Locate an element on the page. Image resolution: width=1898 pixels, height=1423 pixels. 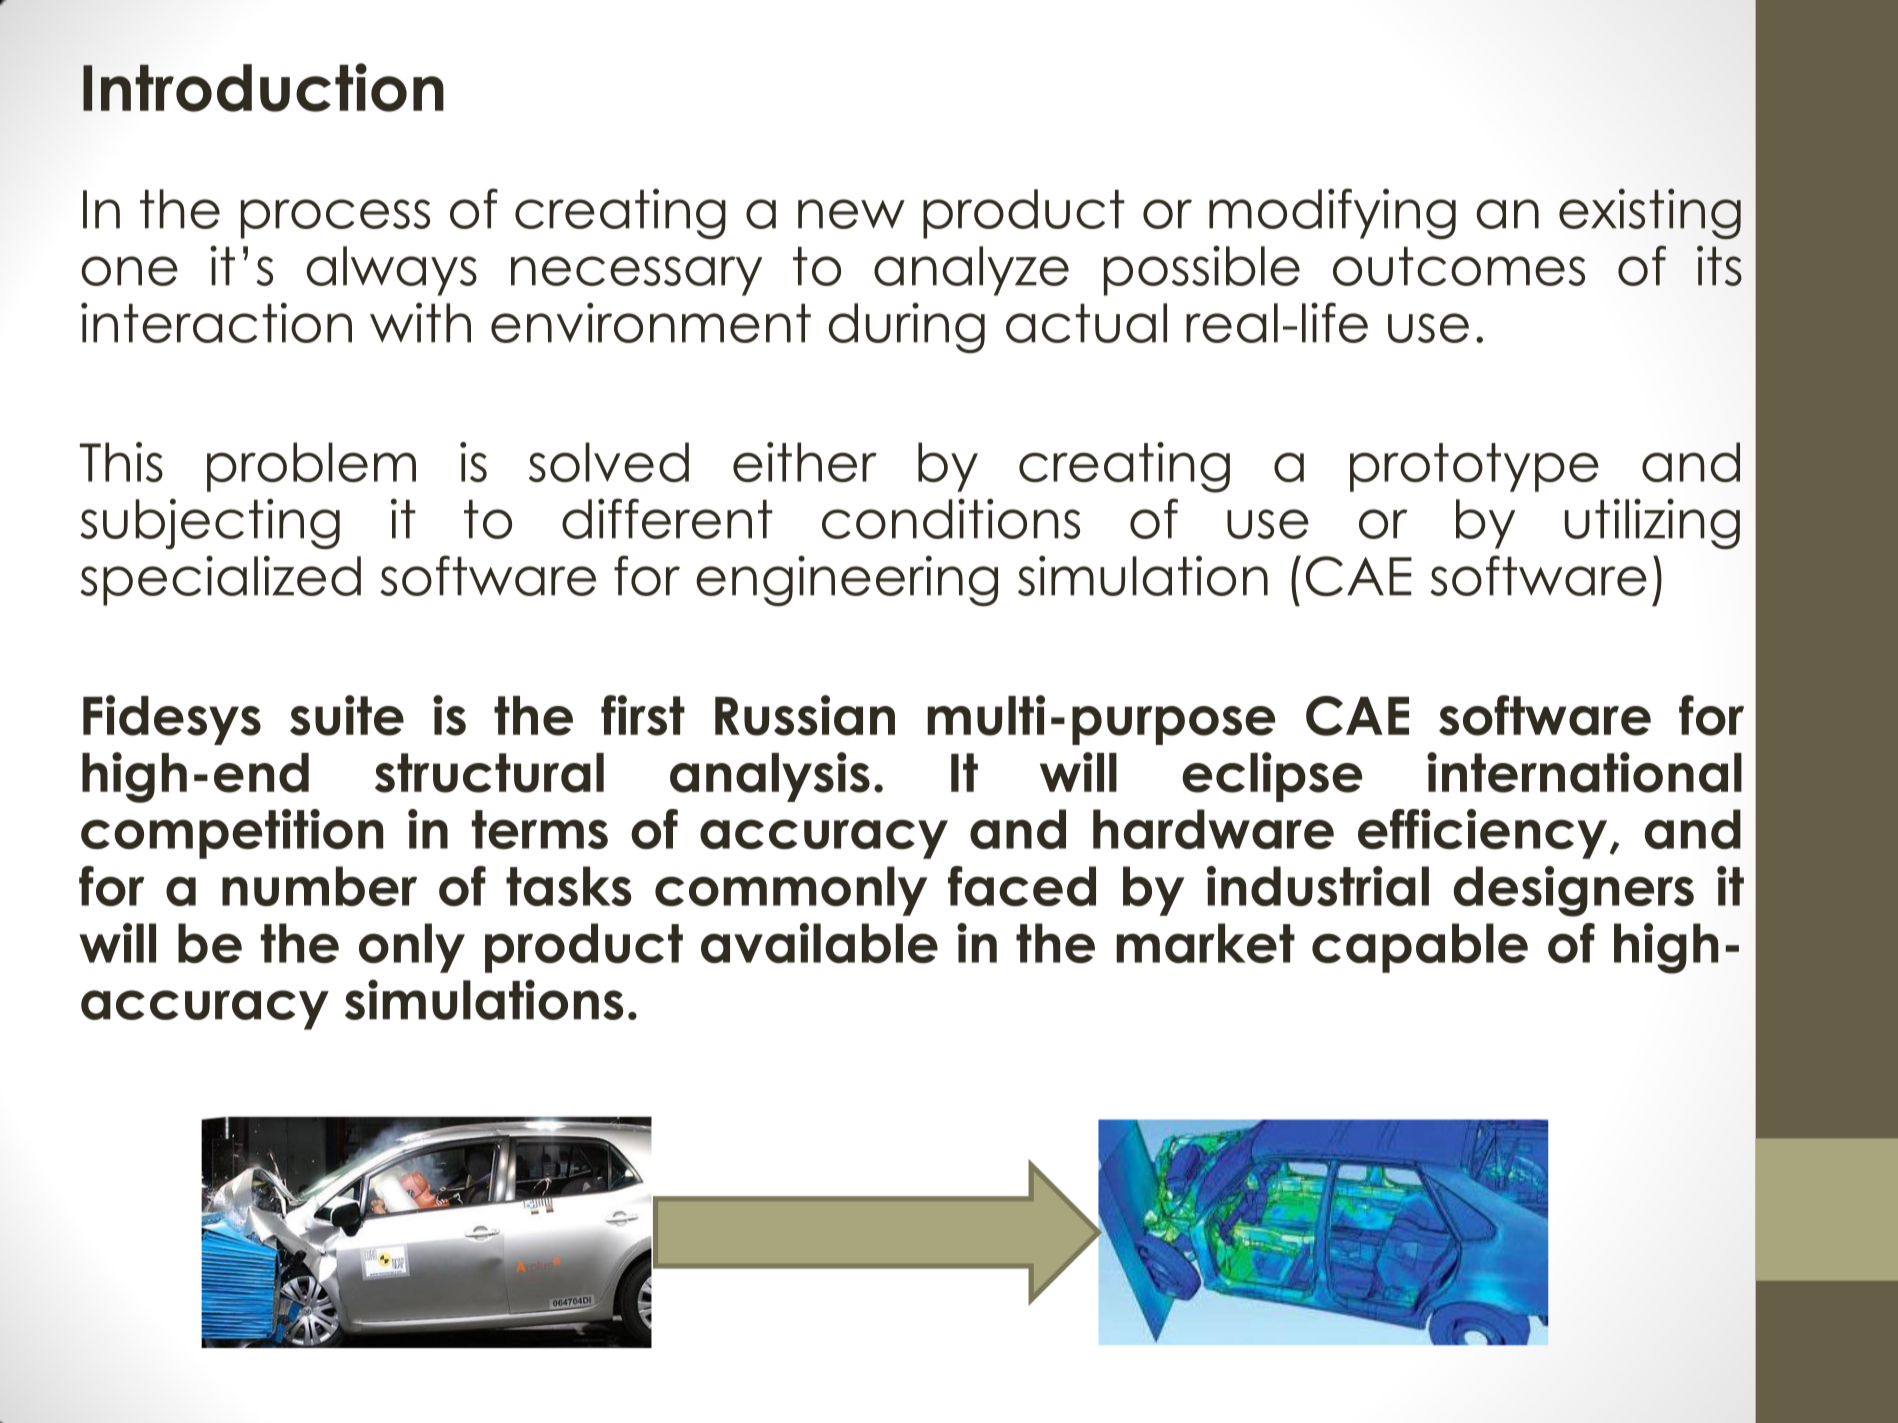
number is located at coordinates (319, 886).
